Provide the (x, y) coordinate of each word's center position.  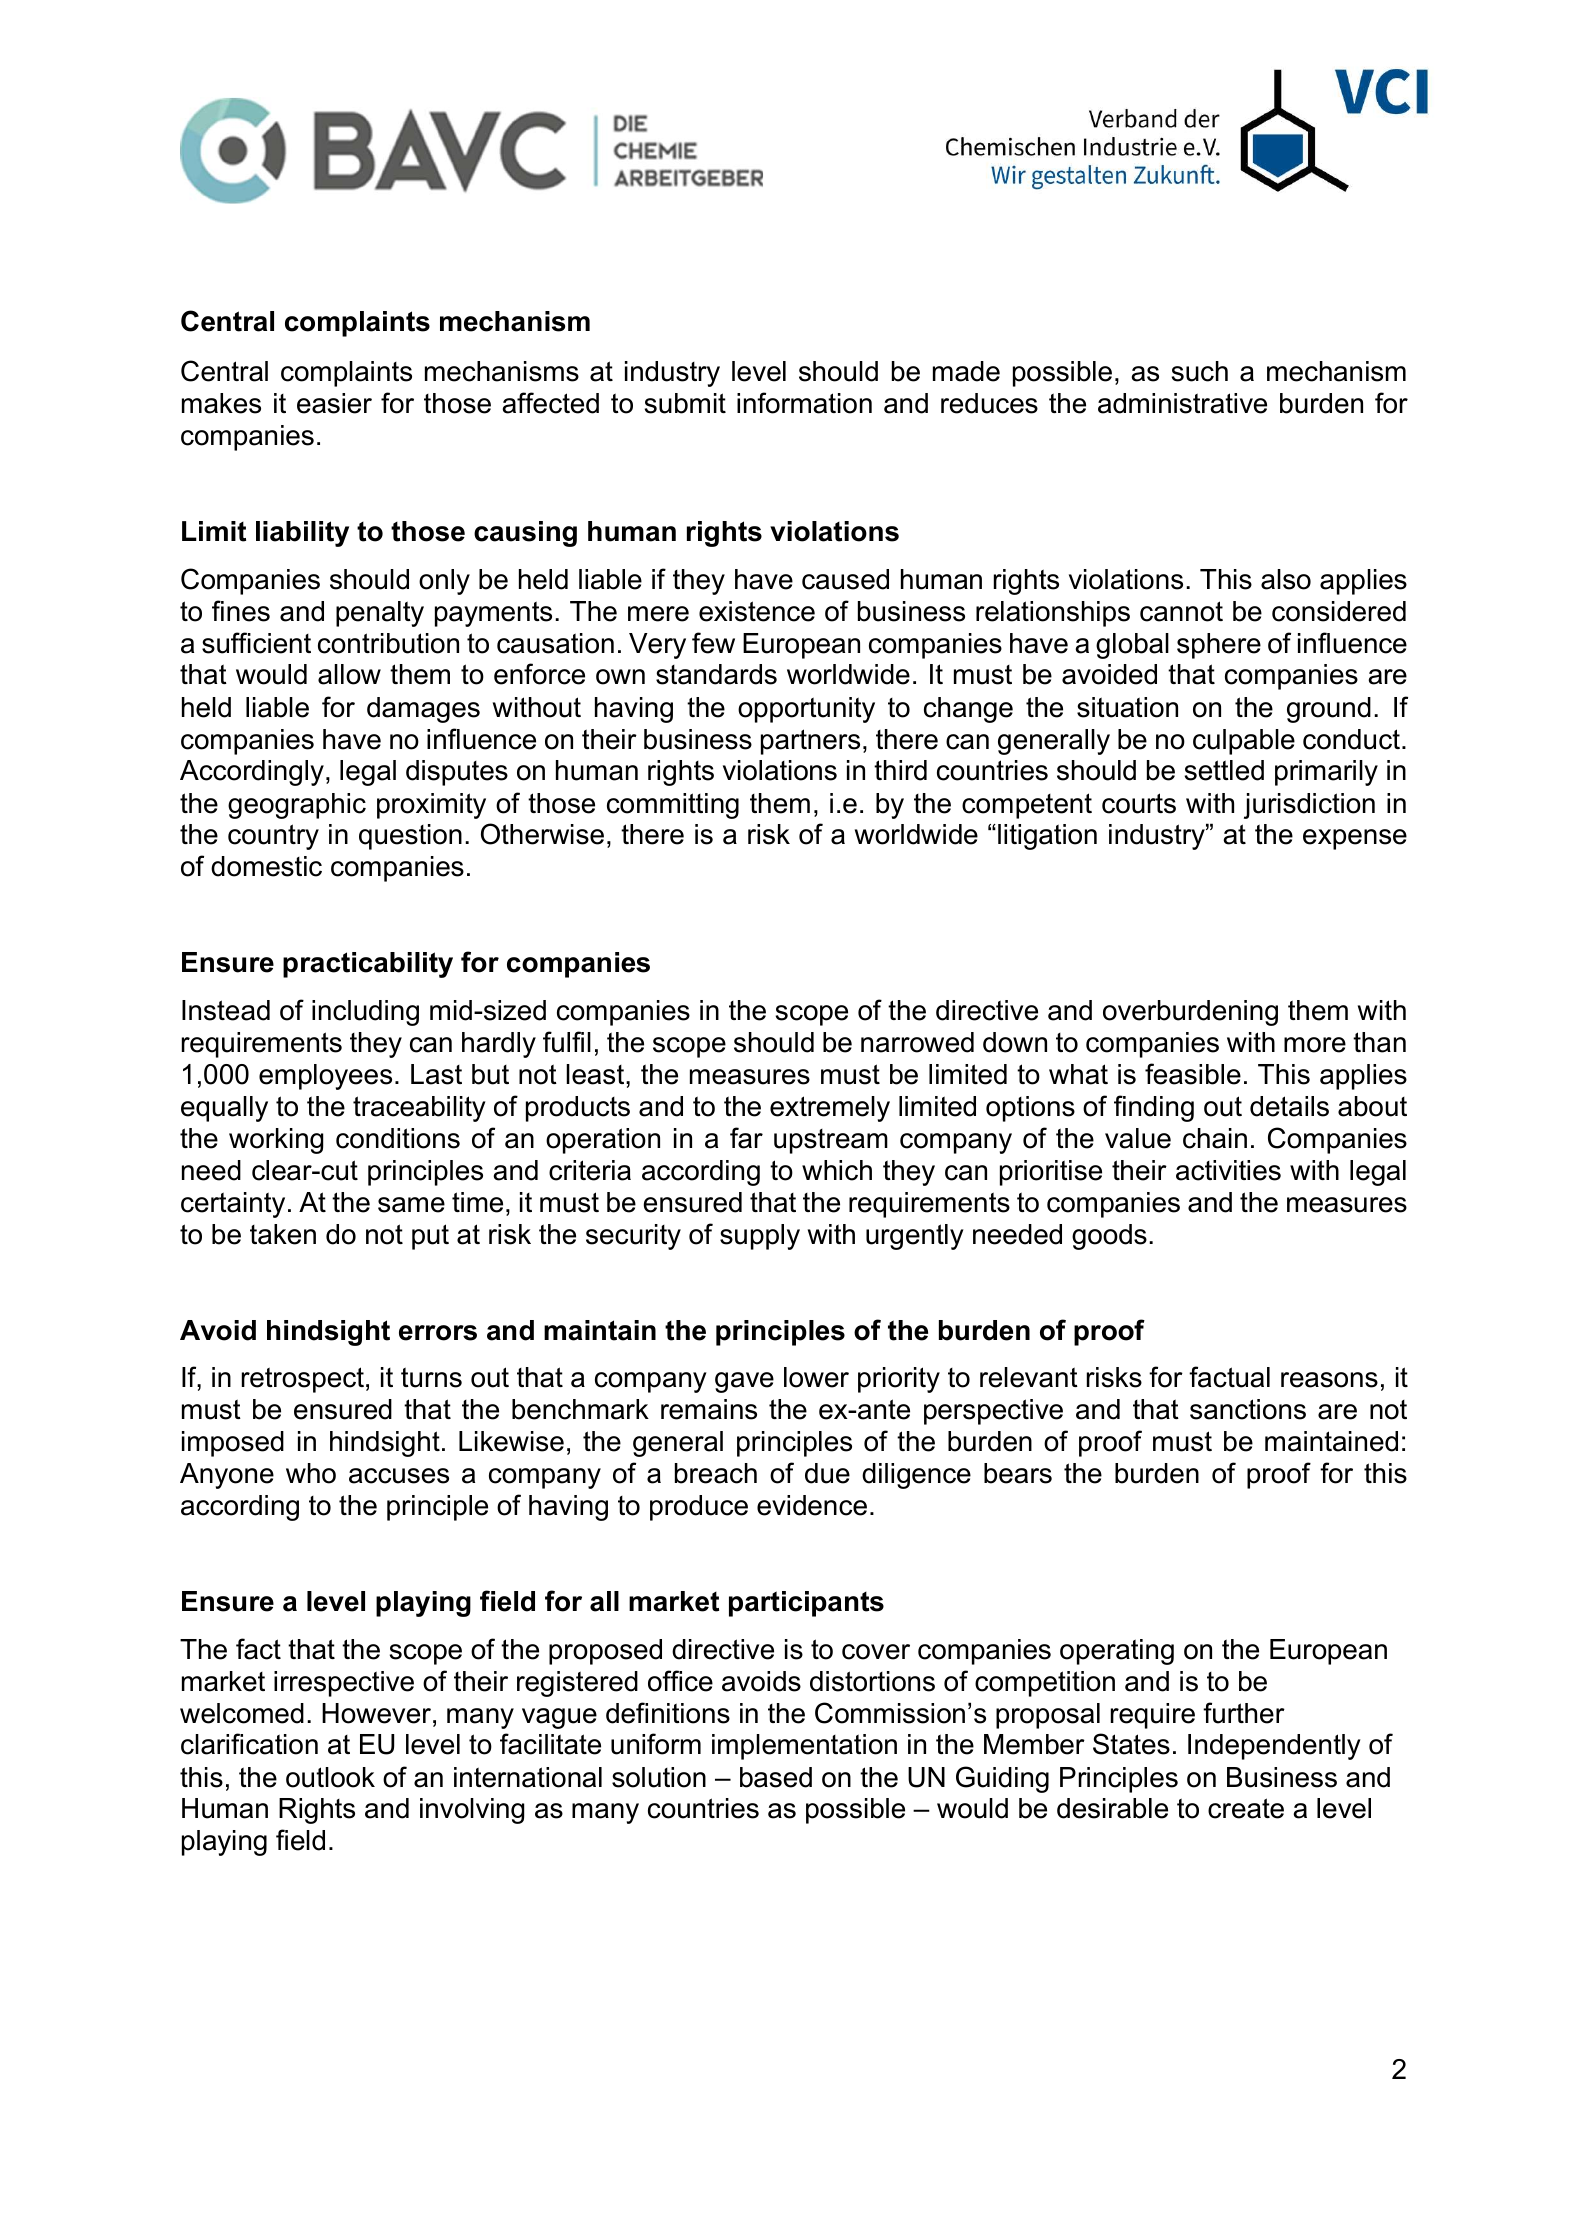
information (804, 403)
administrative (1182, 403)
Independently (1274, 1747)
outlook (330, 1777)
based (776, 1777)
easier (334, 403)
